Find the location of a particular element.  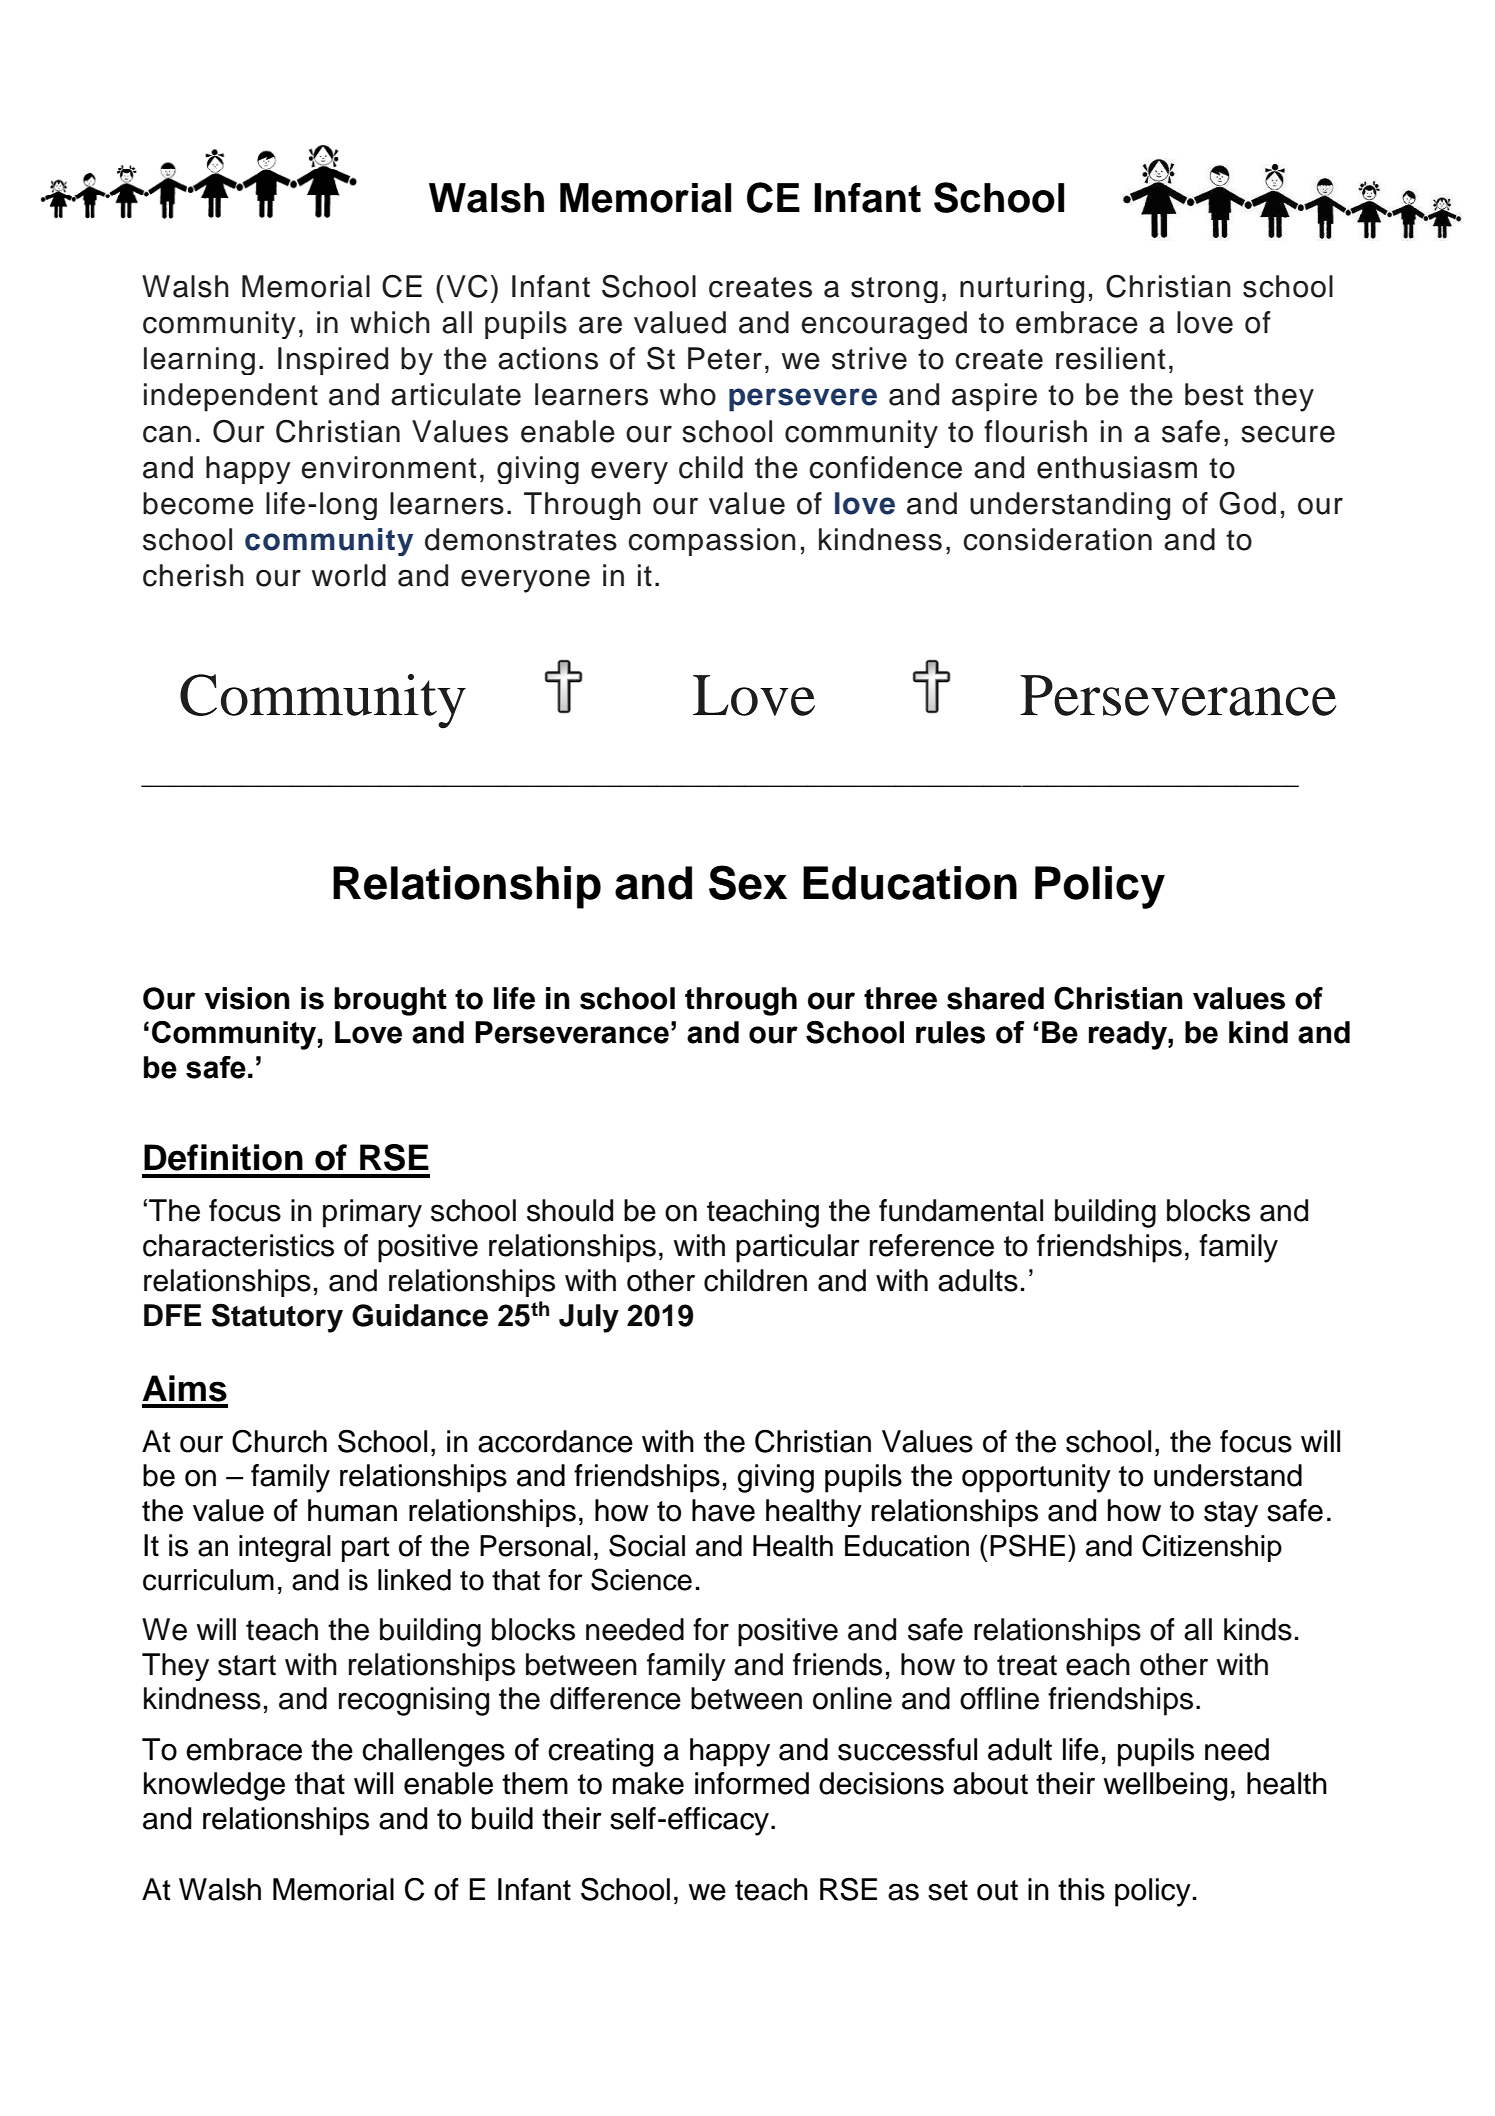

Peter is located at coordinates (725, 358).
